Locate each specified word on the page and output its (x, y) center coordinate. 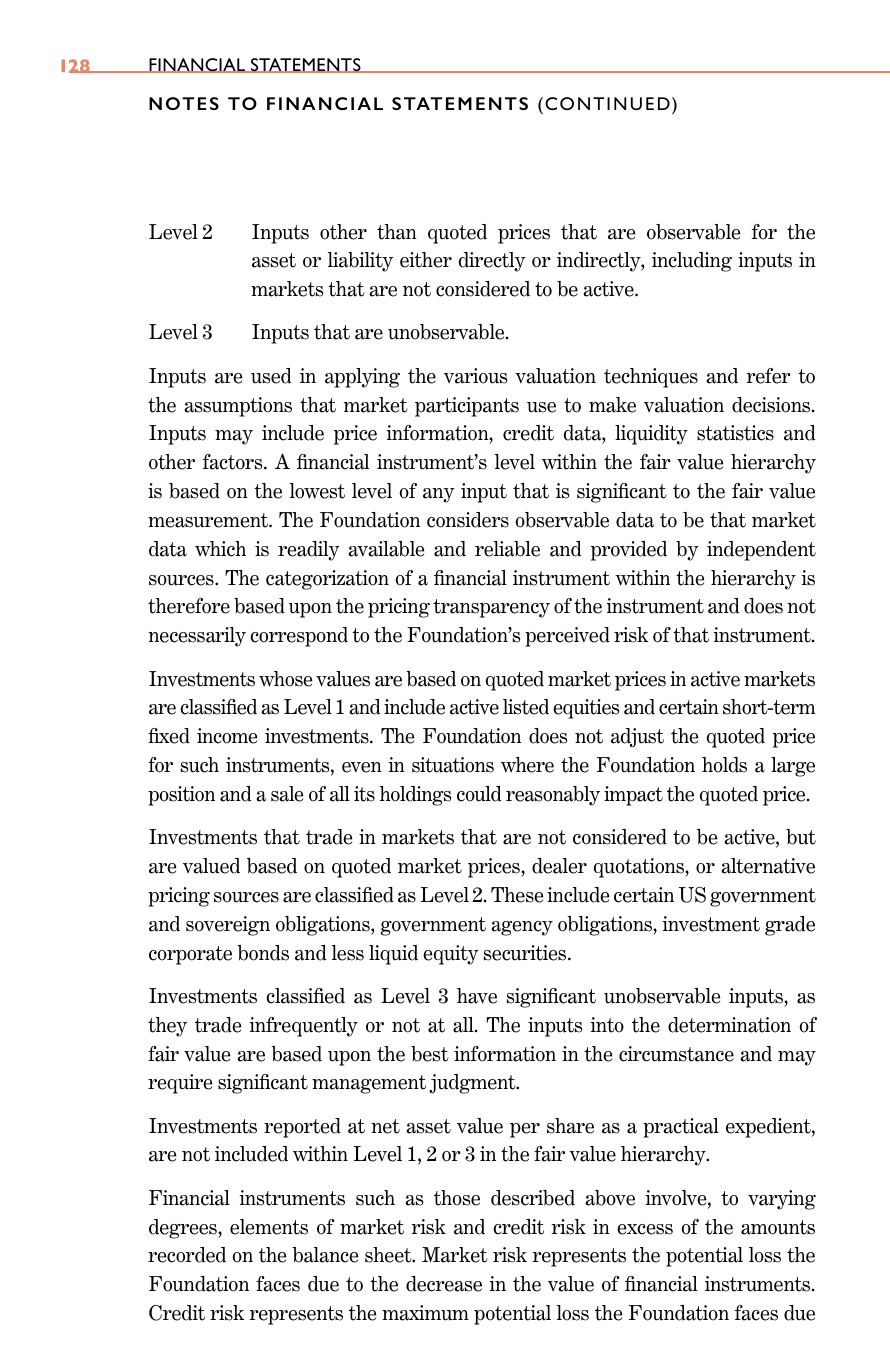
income (227, 736)
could (479, 794)
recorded (187, 1255)
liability (360, 262)
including (692, 262)
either (426, 260)
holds (724, 765)
